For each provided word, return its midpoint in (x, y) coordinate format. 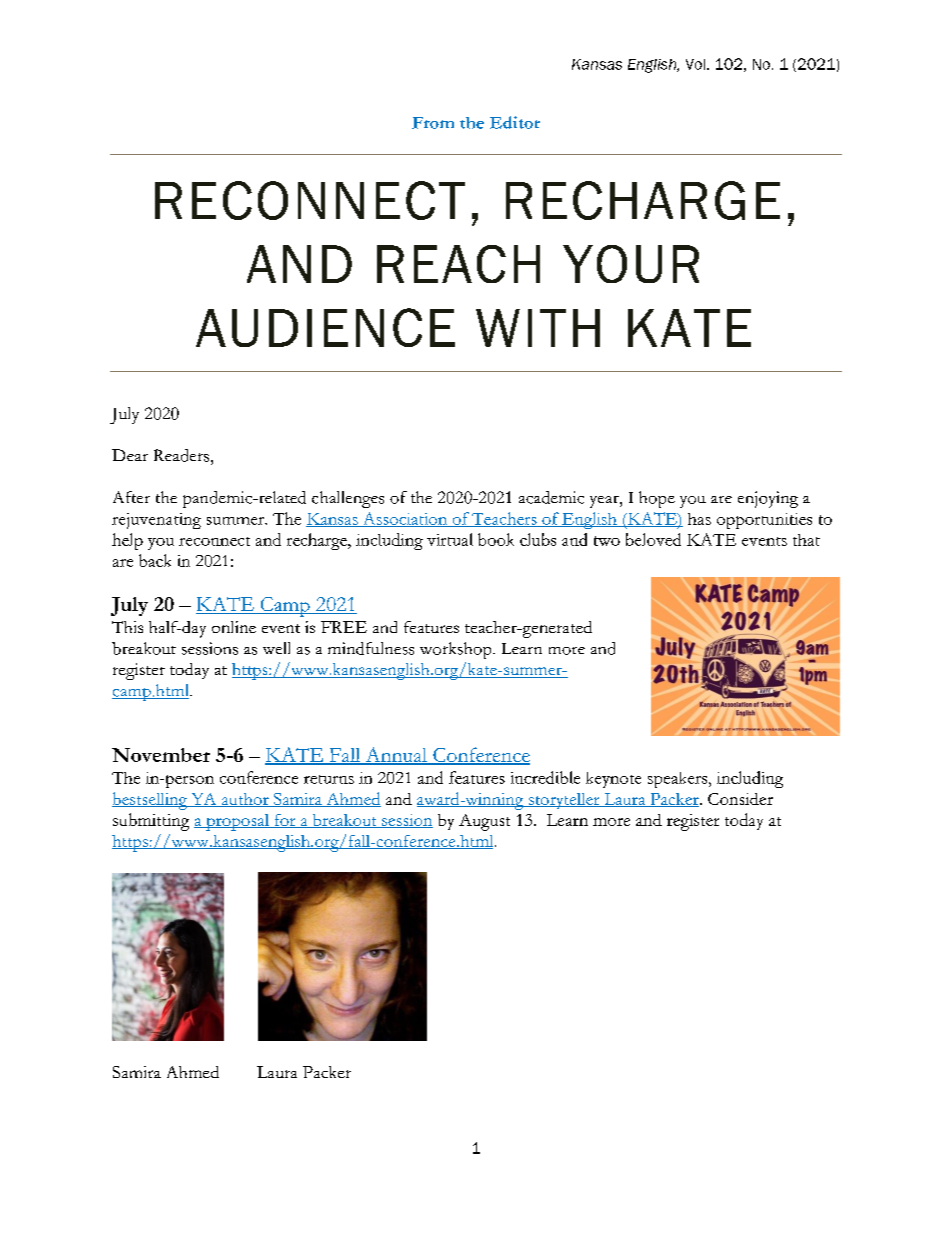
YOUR (631, 264)
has (699, 519)
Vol (697, 64)
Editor (515, 122)
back (155, 560)
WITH (538, 328)
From (433, 123)
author (245, 800)
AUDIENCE (325, 327)
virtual (450, 539)
